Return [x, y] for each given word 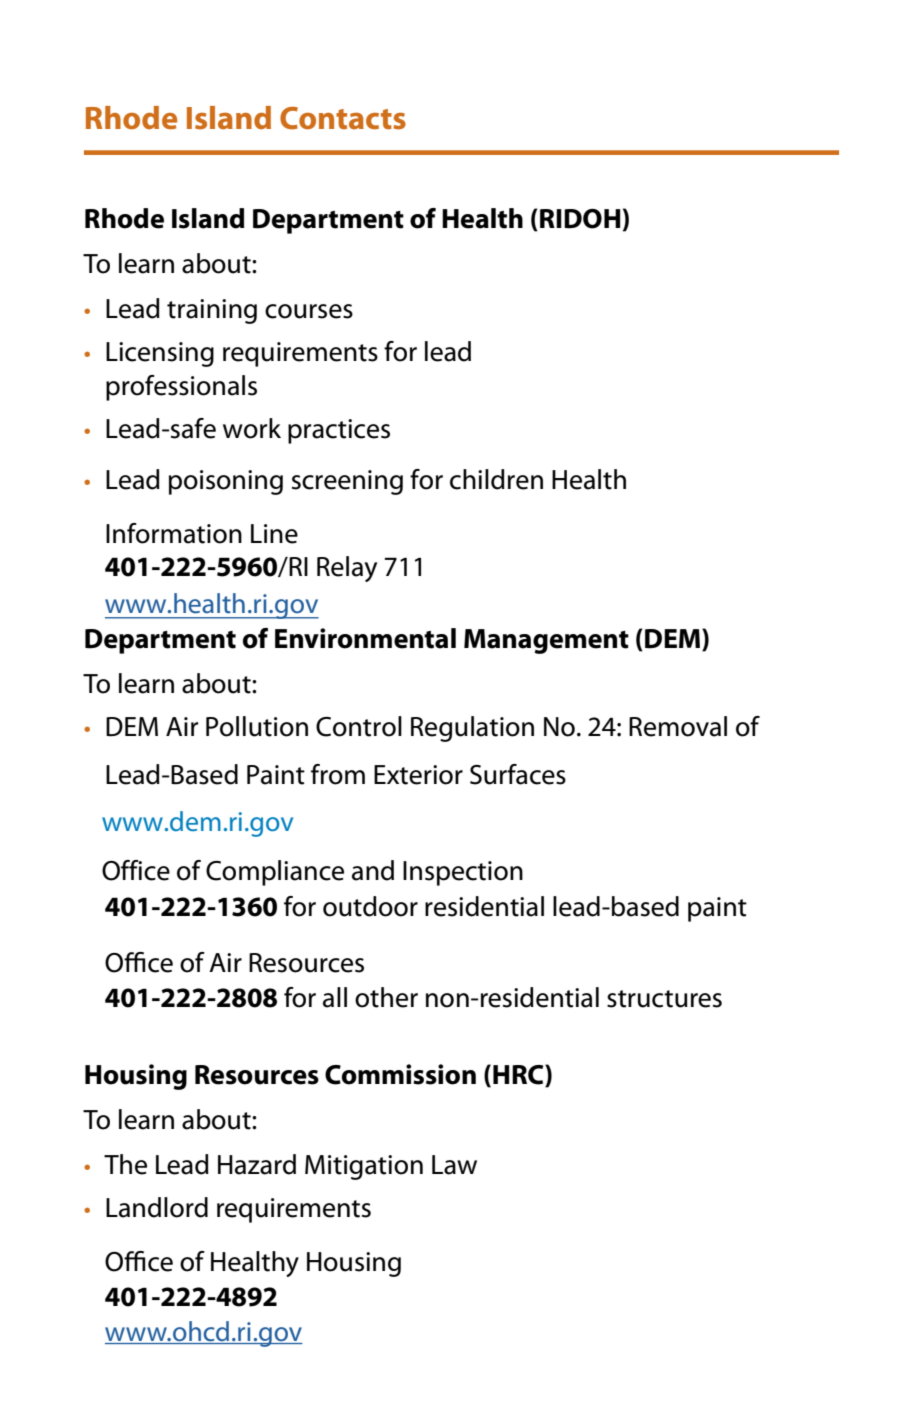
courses [309, 311]
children [496, 479]
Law [454, 1165]
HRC [519, 1075]
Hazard [257, 1164]
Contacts [343, 118]
